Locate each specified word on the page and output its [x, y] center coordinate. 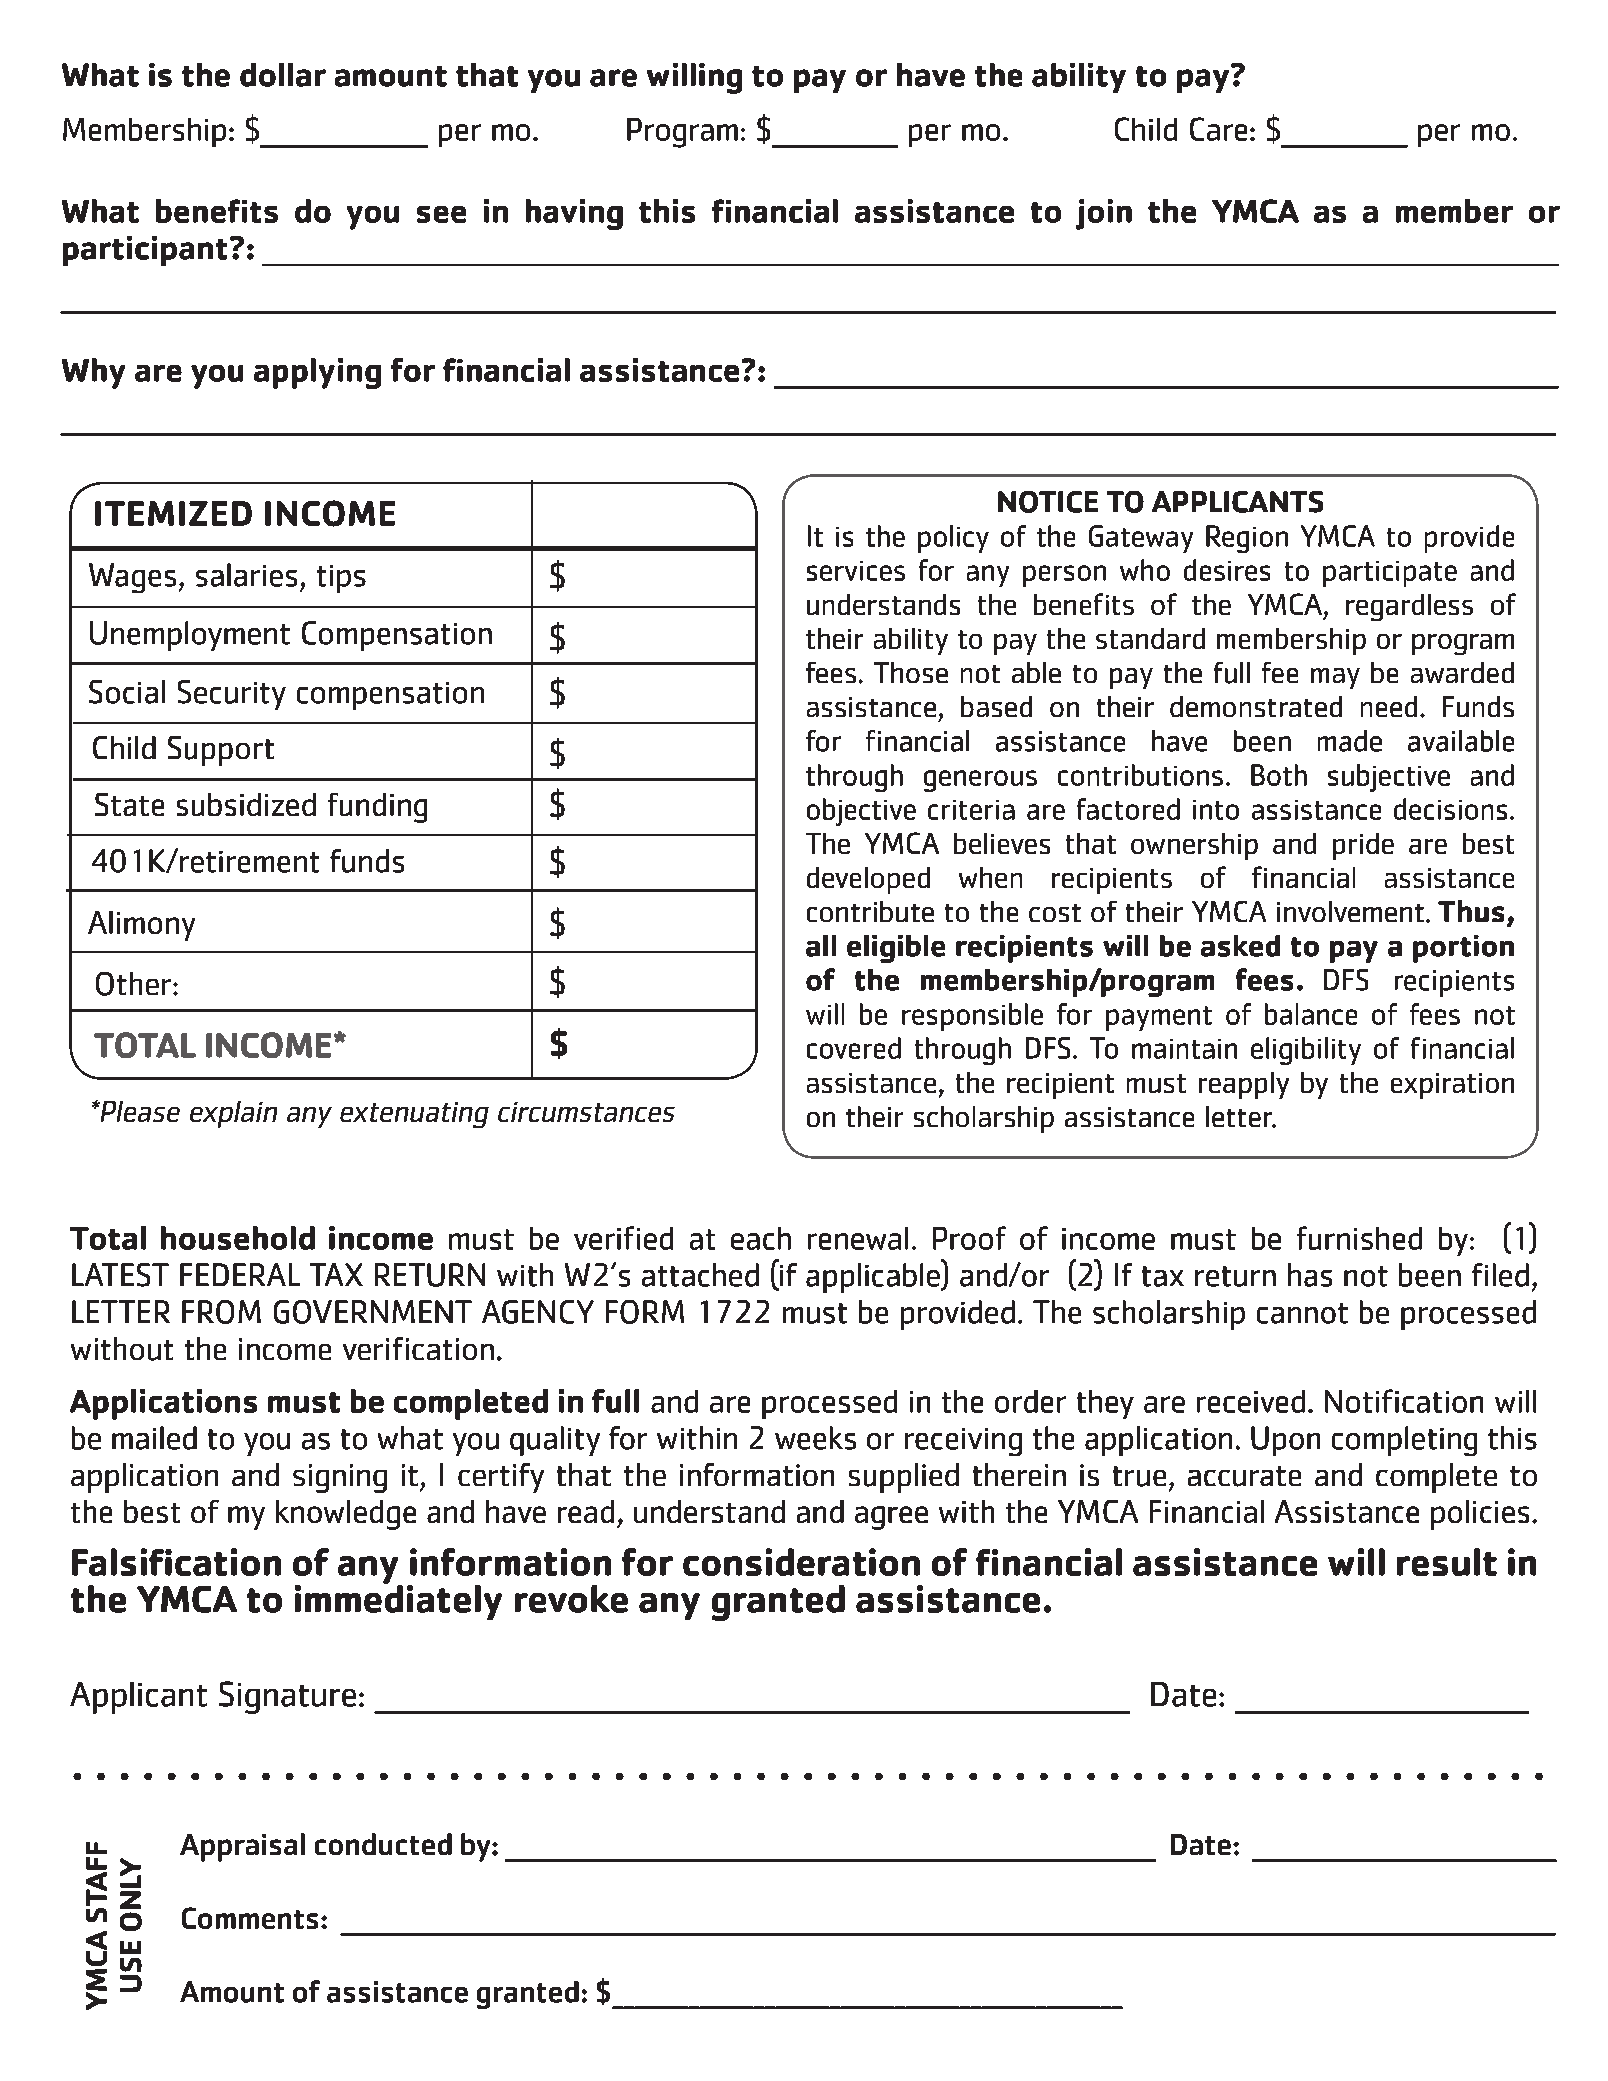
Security [232, 695]
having [574, 214]
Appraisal [242, 1847]
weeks [815, 1438]
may [1335, 678]
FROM [221, 1312]
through [854, 778]
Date [1201, 1844]
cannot [1302, 1313]
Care [1218, 129]
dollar [283, 75]
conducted [383, 1844]
